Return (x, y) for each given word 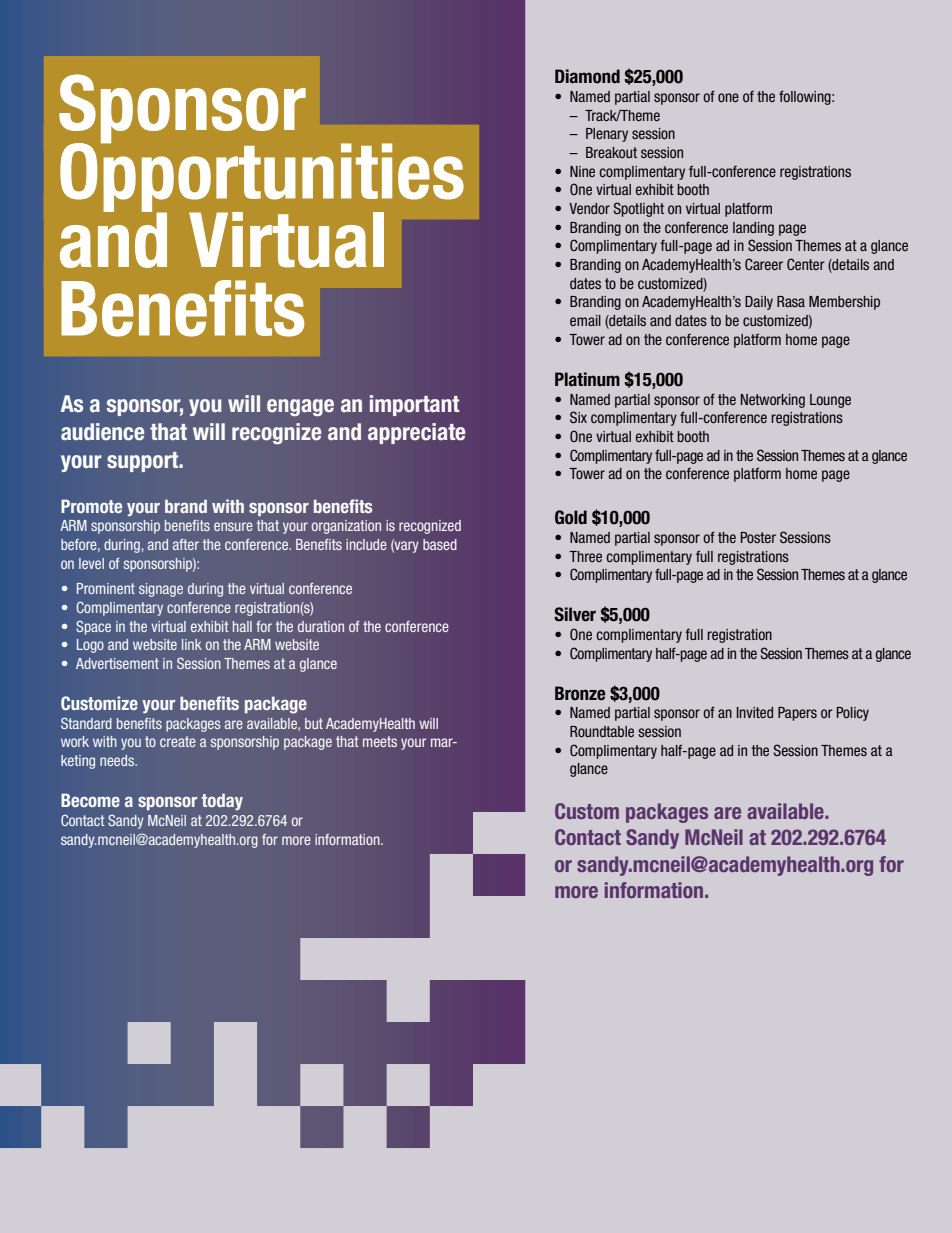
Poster (758, 537)
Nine (582, 171)
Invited (755, 712)
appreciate (416, 433)
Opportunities (262, 177)
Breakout (611, 152)
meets (380, 741)
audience (102, 432)
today (222, 801)
